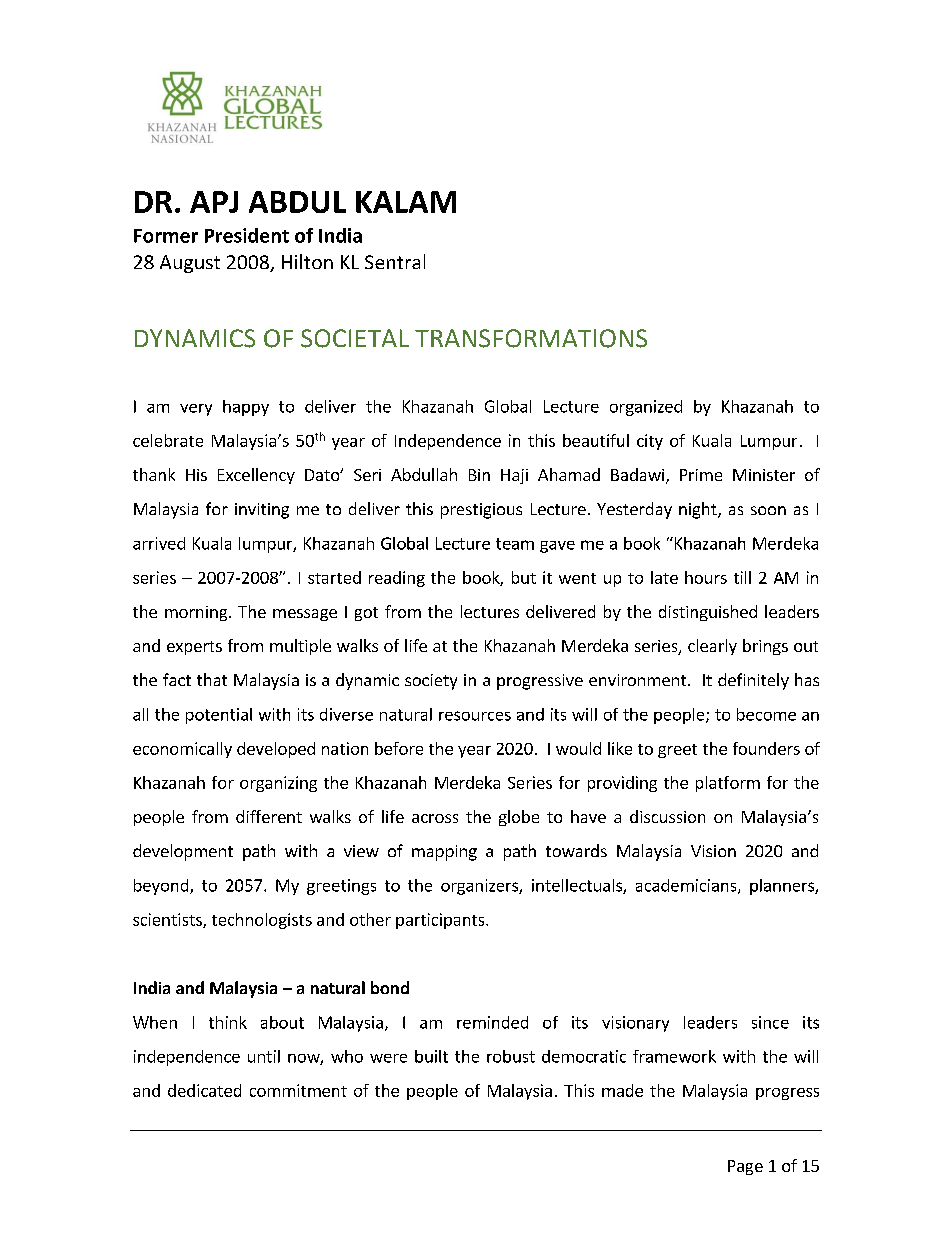 Image resolution: width=952 pixels, height=1233 pixels. I want to click on resources, so click(475, 716).
